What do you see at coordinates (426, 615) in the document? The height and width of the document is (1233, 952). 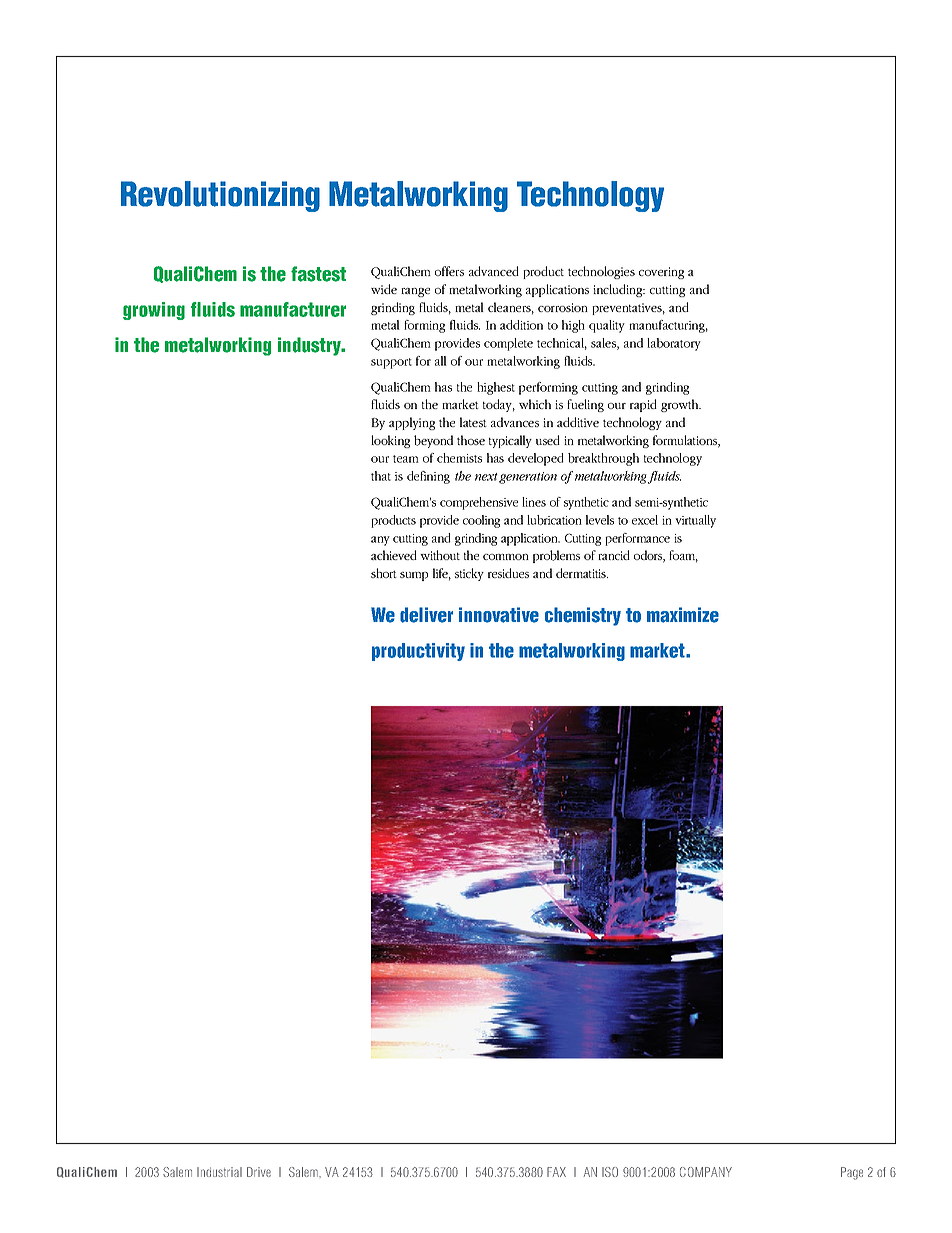 I see `deliver` at bounding box center [426, 615].
